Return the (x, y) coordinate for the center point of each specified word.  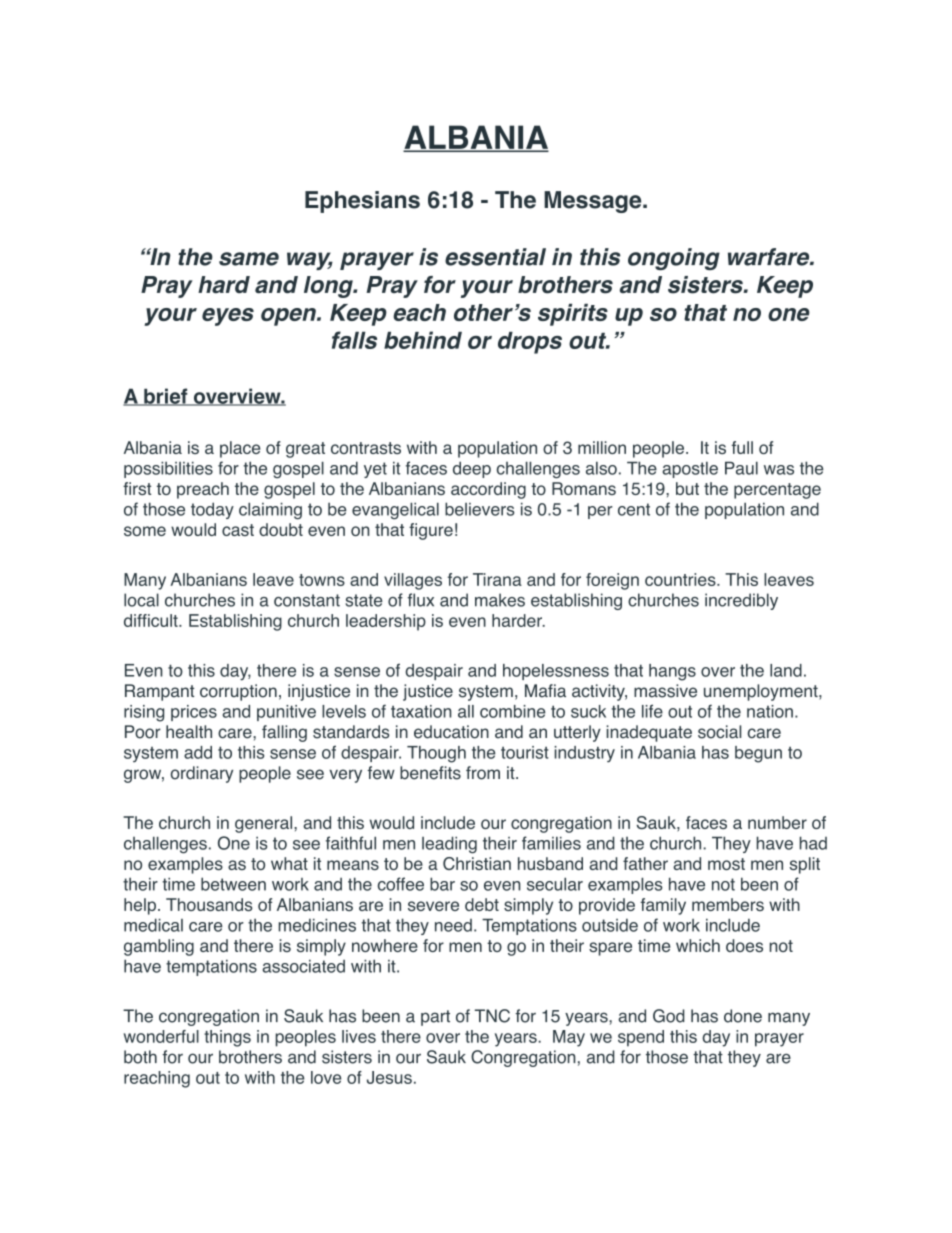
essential (495, 257)
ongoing (674, 259)
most (726, 864)
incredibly (741, 601)
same (249, 259)
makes (500, 600)
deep (472, 469)
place (240, 449)
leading (449, 845)
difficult (152, 620)
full (742, 447)
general (265, 824)
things (227, 1038)
